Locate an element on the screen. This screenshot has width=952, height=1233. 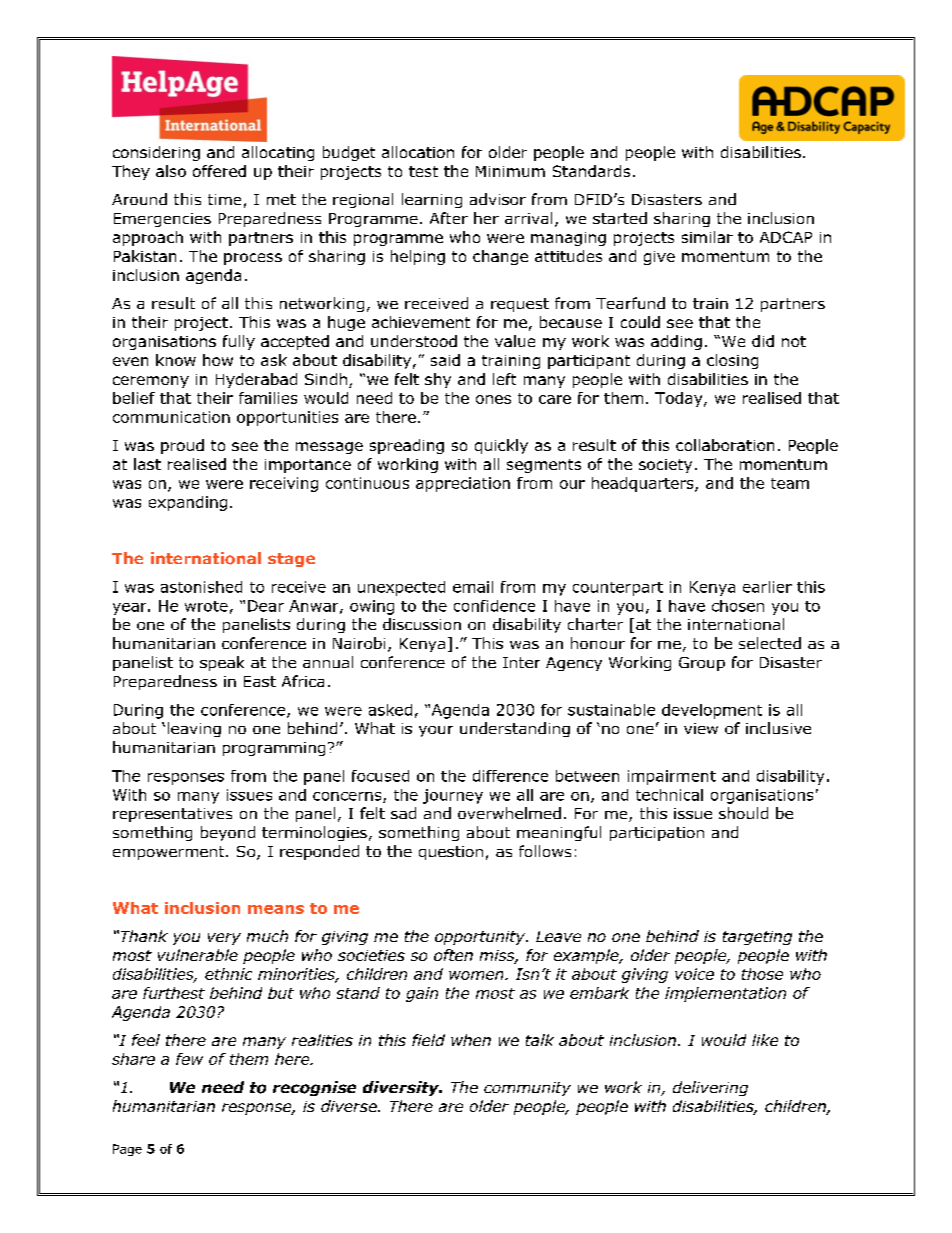
representatives is located at coordinates (172, 815).
